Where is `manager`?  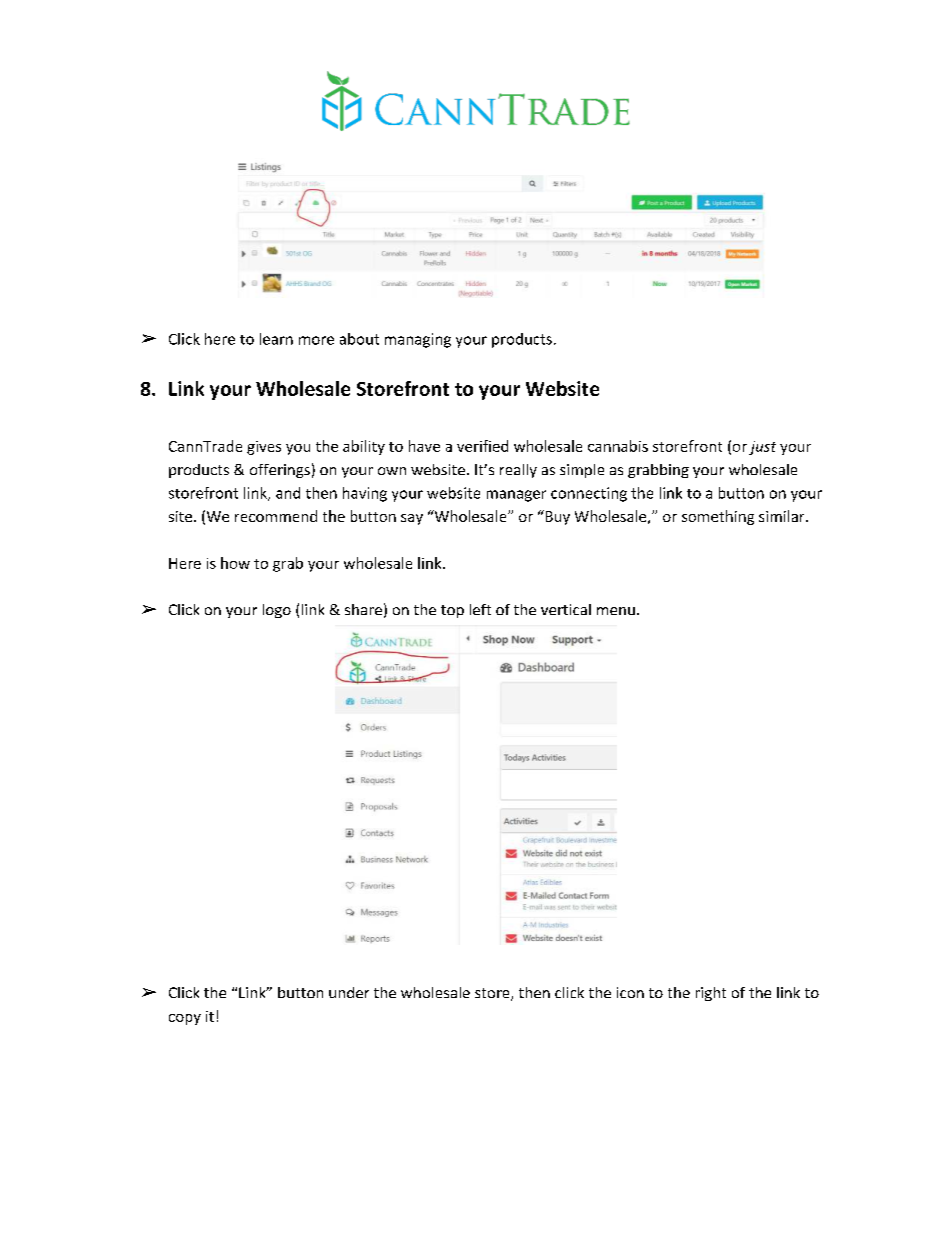
manager is located at coordinates (516, 496).
